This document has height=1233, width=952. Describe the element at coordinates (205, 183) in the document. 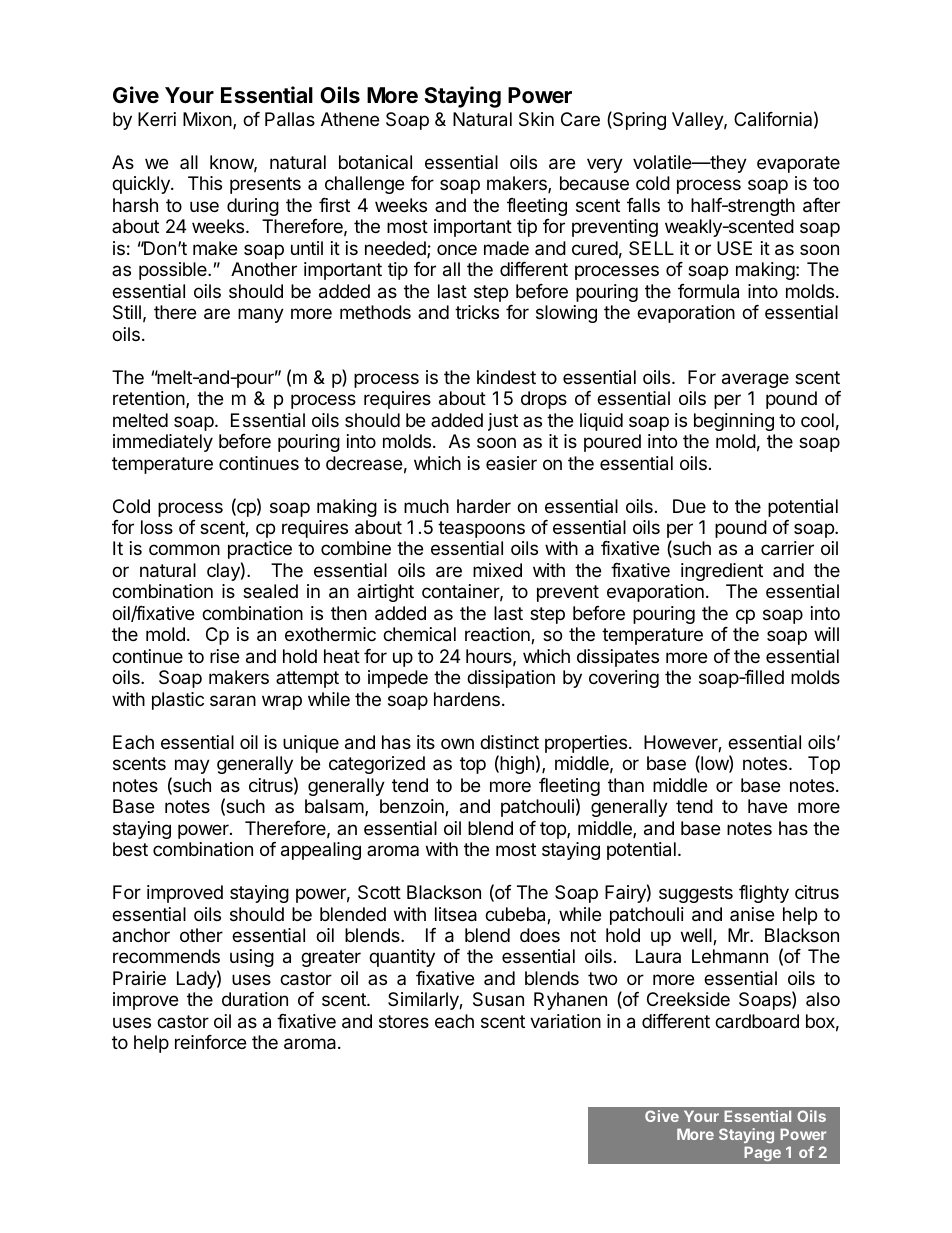

I see `This` at that location.
